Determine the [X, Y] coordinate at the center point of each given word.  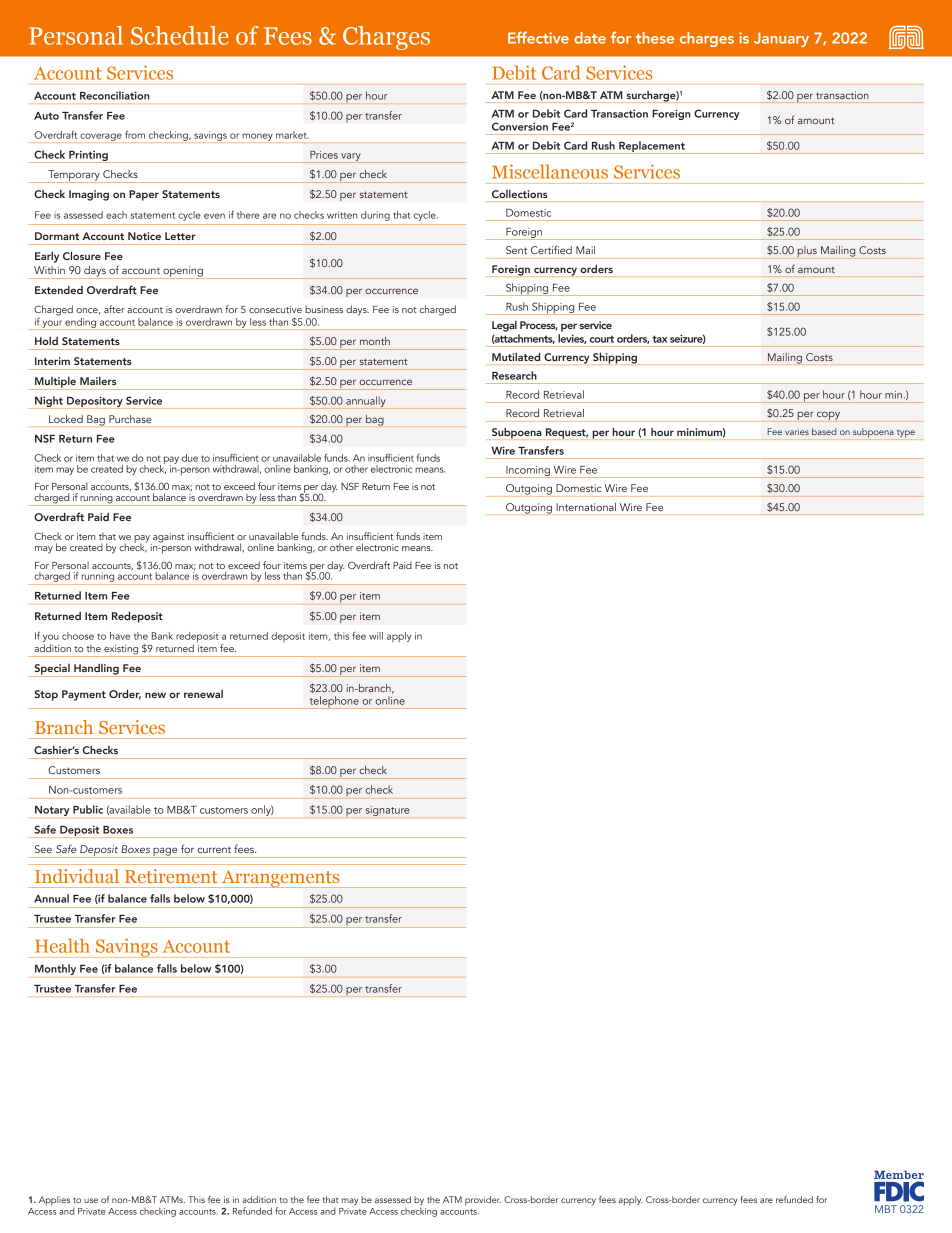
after [114, 309]
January [781, 39]
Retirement [171, 876]
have [120, 636]
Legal [504, 326]
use [91, 1200]
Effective [538, 37]
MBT [886, 1209]
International [586, 507]
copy [828, 416]
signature [387, 811]
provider [483, 1201]
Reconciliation [114, 95]
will [376, 636]
